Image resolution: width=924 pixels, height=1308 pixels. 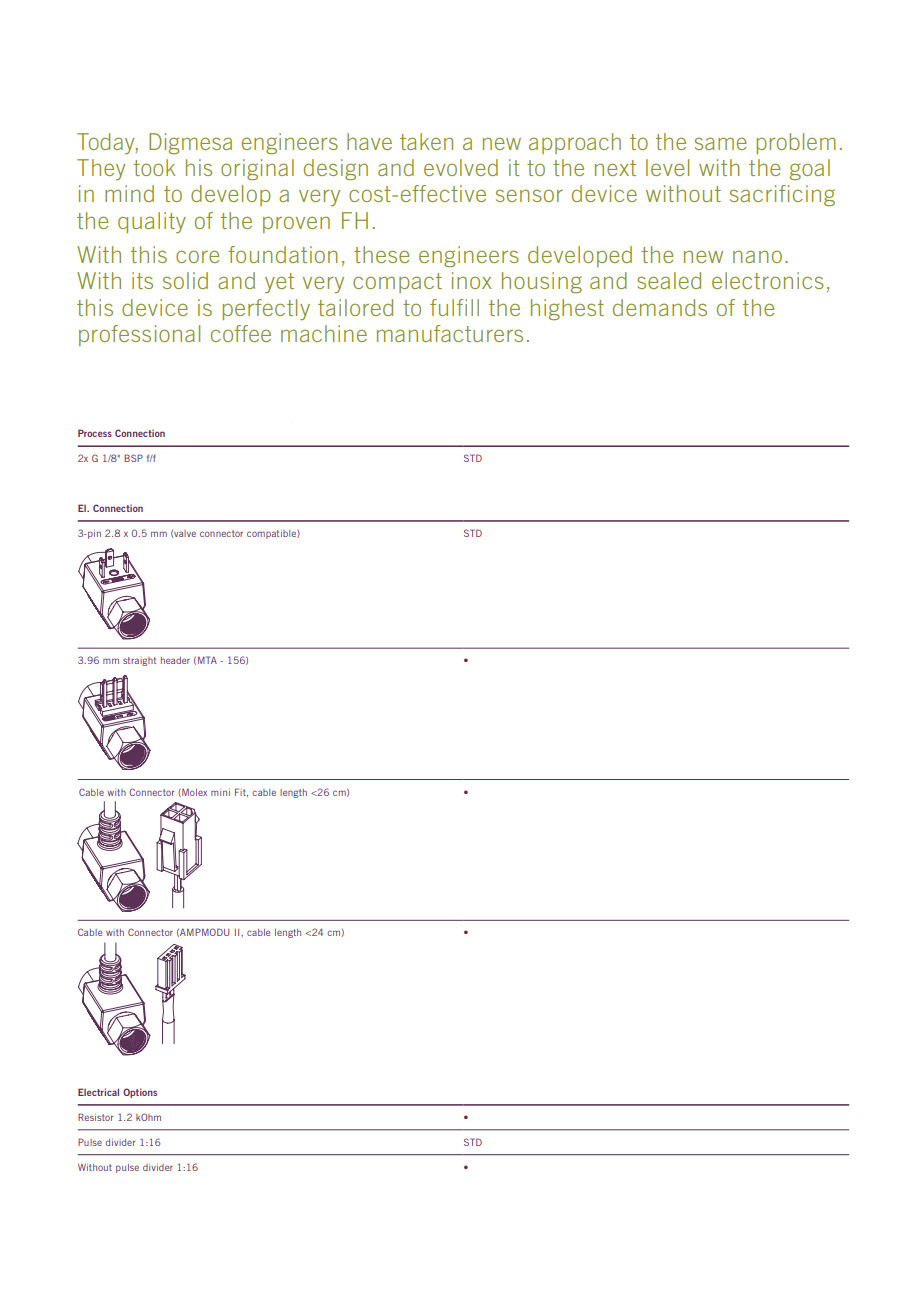 I want to click on mini, so click(x=220, y=792).
